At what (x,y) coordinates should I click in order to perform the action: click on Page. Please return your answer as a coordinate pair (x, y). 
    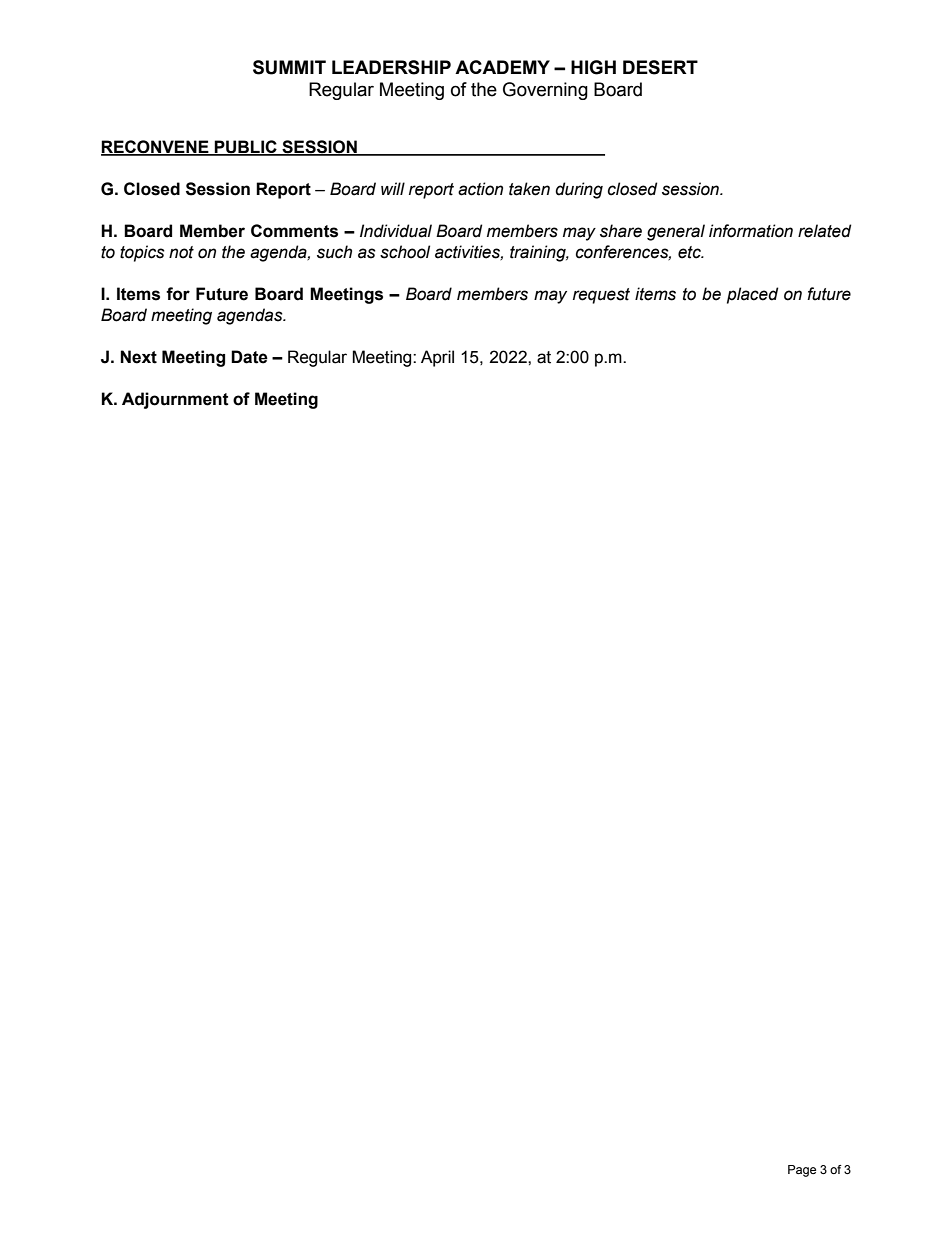
    Looking at the image, I should click on (802, 1171).
